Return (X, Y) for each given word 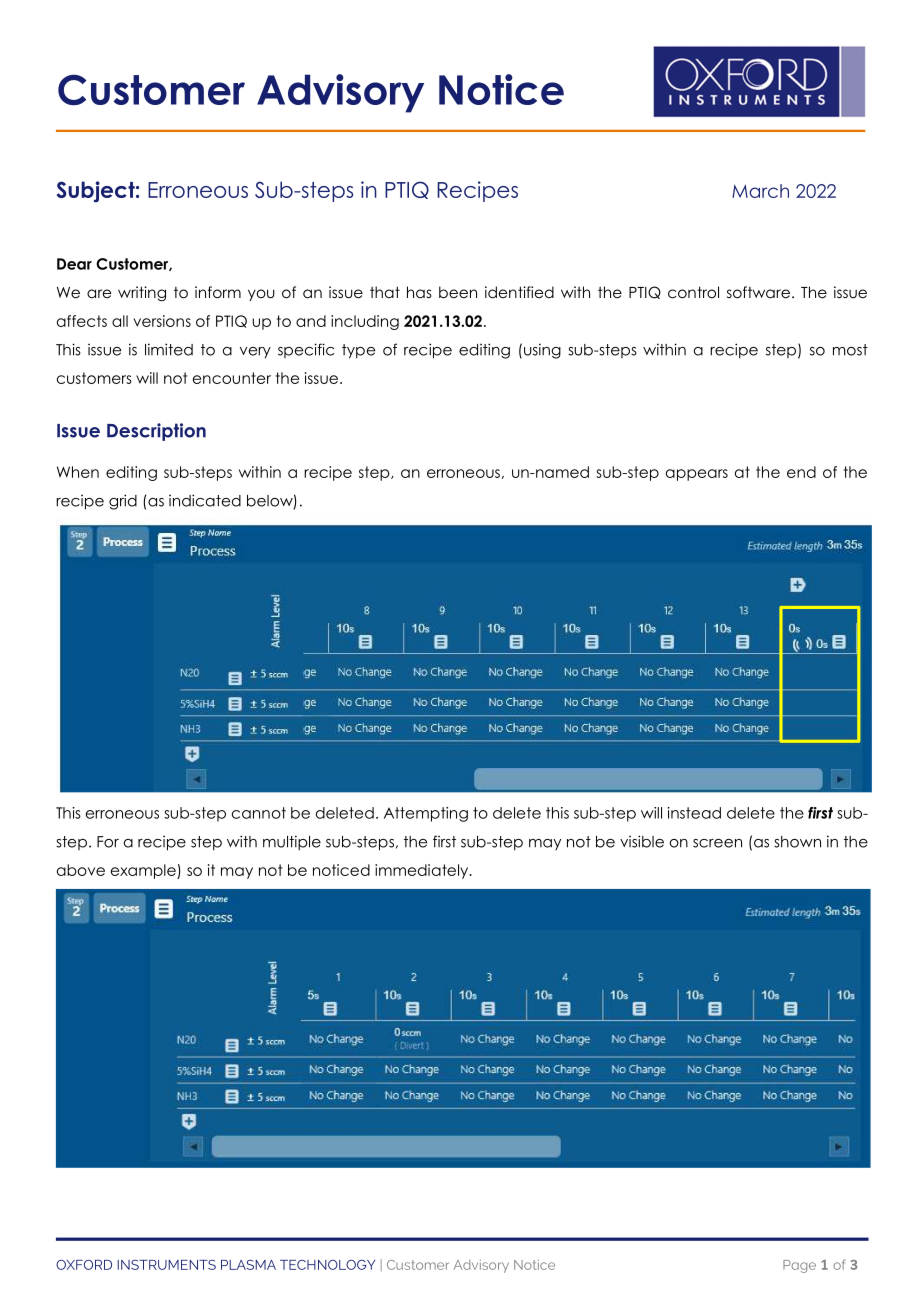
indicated (205, 500)
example (144, 871)
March (760, 191)
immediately (423, 871)
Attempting (426, 814)
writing (142, 293)
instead (694, 813)
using (542, 351)
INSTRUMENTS (166, 1265)
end (801, 472)
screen (717, 843)
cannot (259, 813)
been (458, 292)
